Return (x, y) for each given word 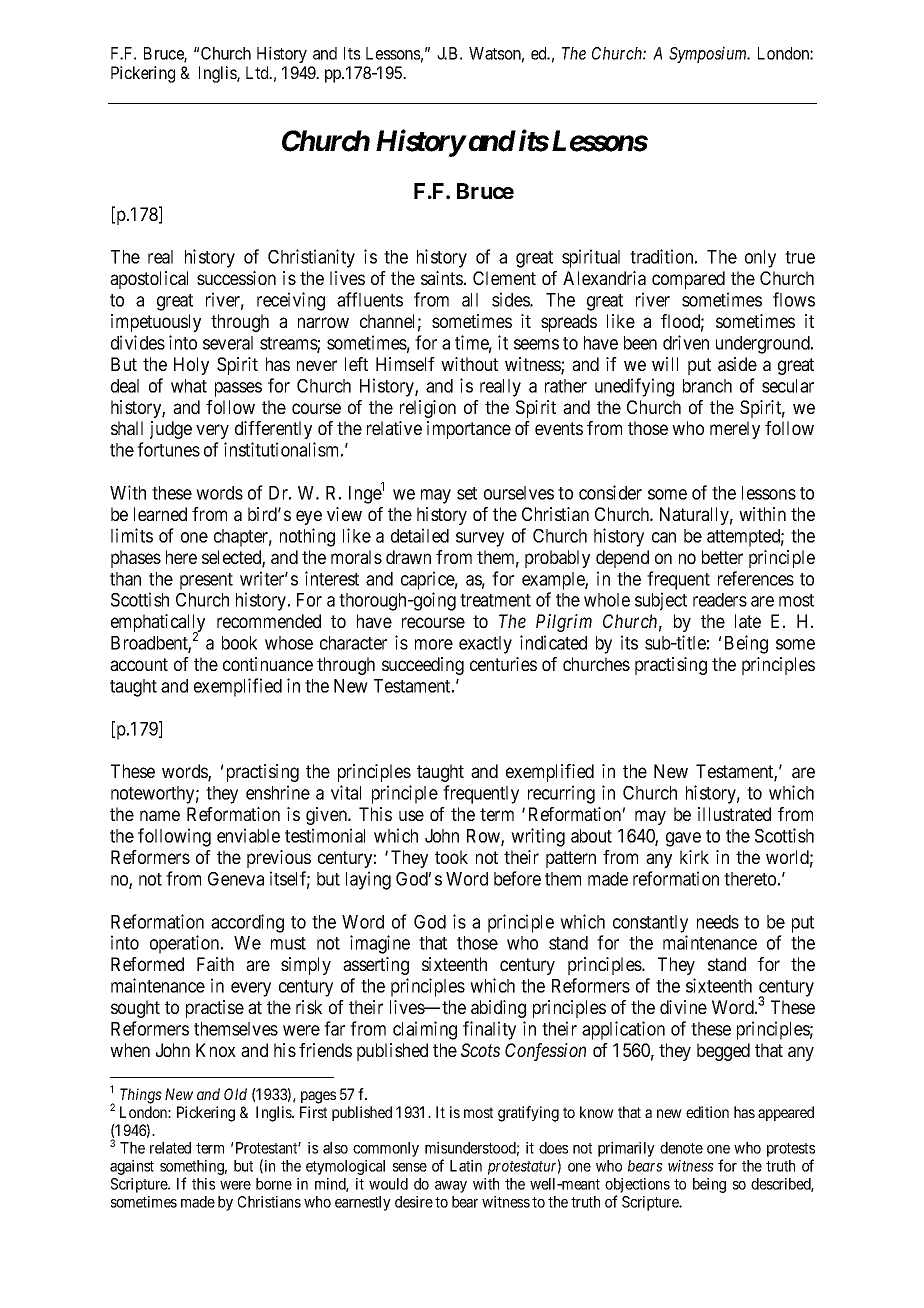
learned (160, 514)
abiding (498, 1009)
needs (718, 922)
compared (688, 280)
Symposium (709, 54)
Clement (504, 278)
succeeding (423, 666)
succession (236, 278)
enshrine (278, 792)
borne (274, 1184)
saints (442, 278)
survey (480, 539)
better (722, 557)
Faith (215, 964)
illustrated (734, 814)
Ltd (258, 72)
